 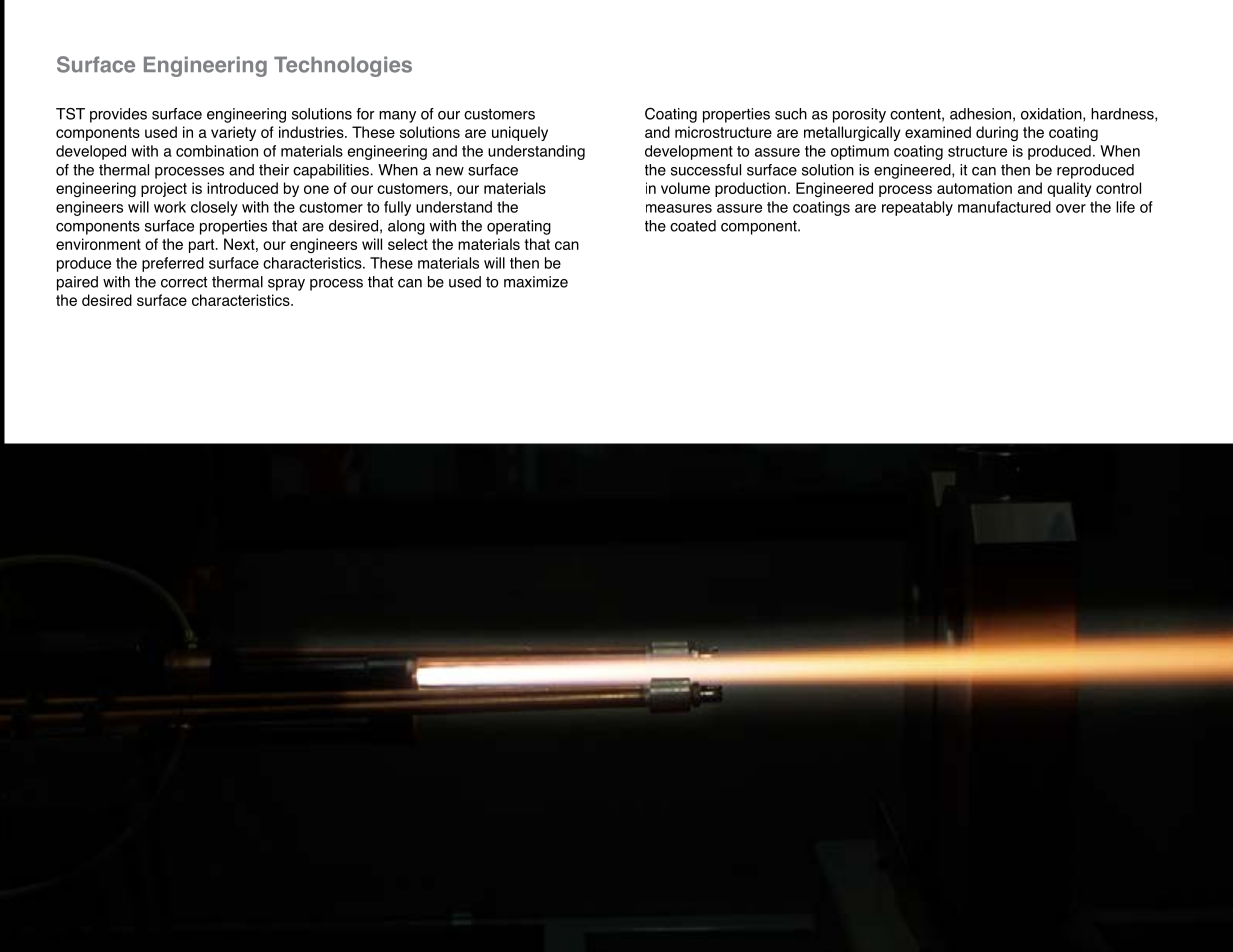 What do you see at coordinates (706, 170) in the screenshot?
I see `successful` at bounding box center [706, 170].
